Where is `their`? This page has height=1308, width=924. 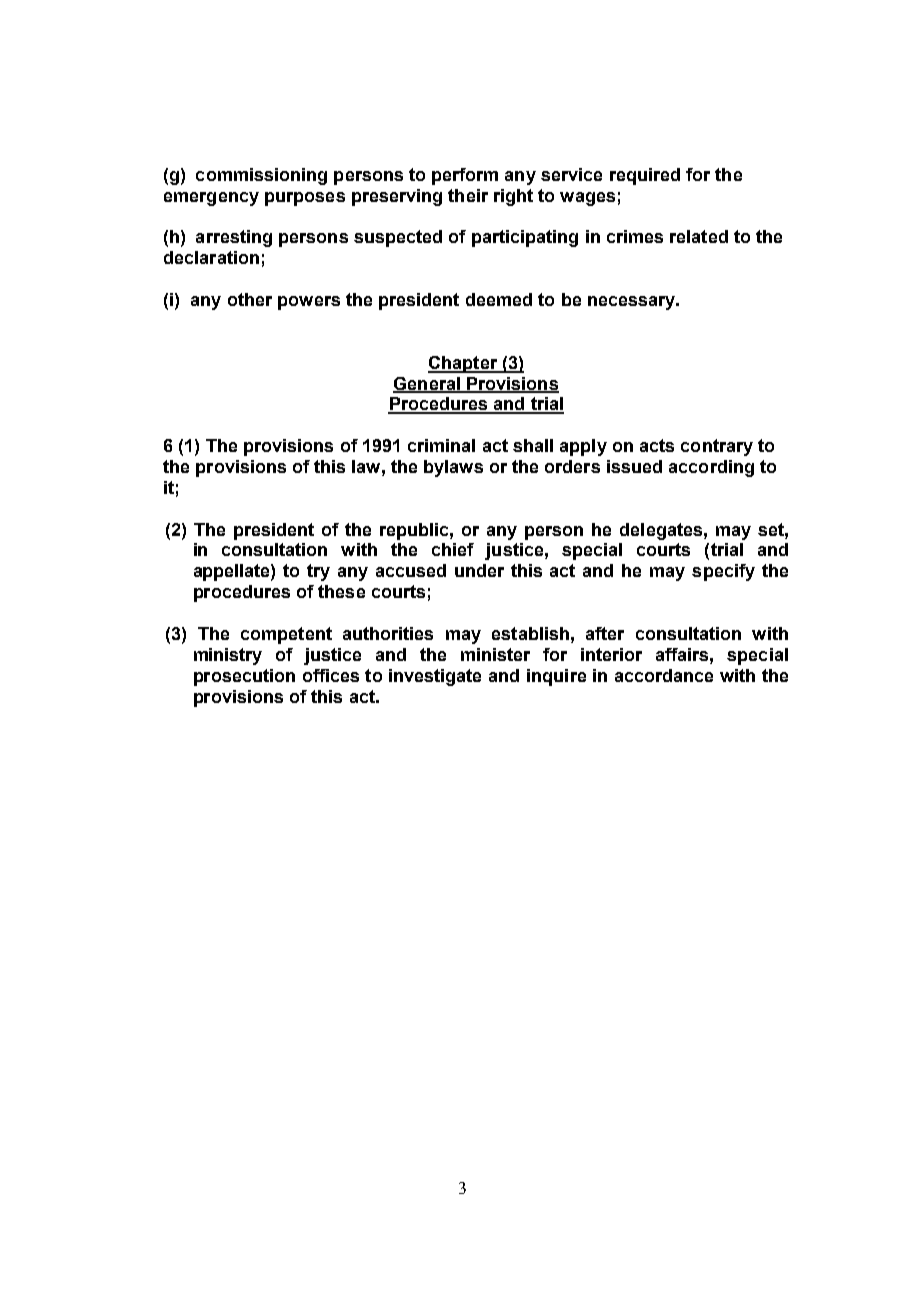
their is located at coordinates (468, 195).
